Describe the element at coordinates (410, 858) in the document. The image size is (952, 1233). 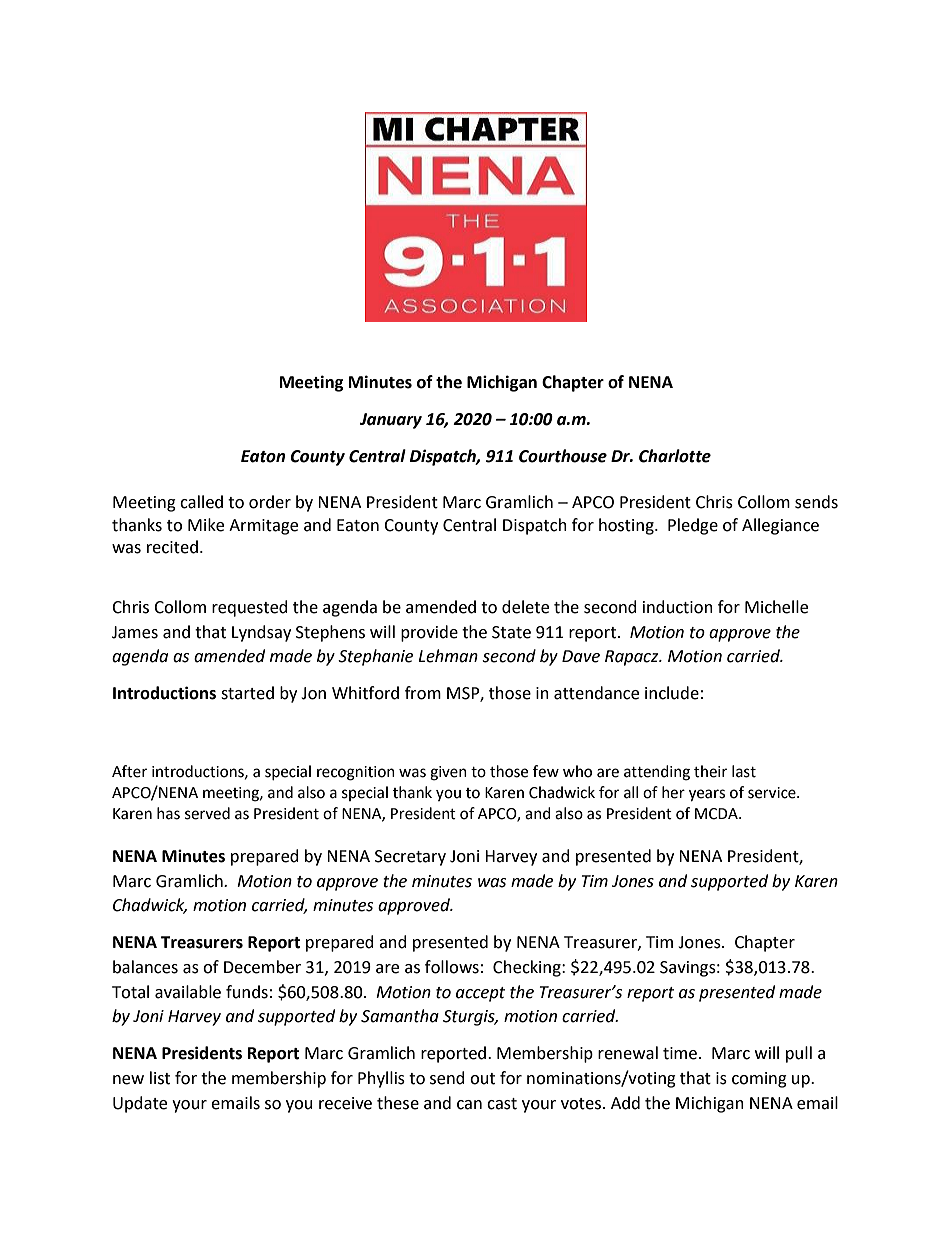
I see `Secretary` at that location.
